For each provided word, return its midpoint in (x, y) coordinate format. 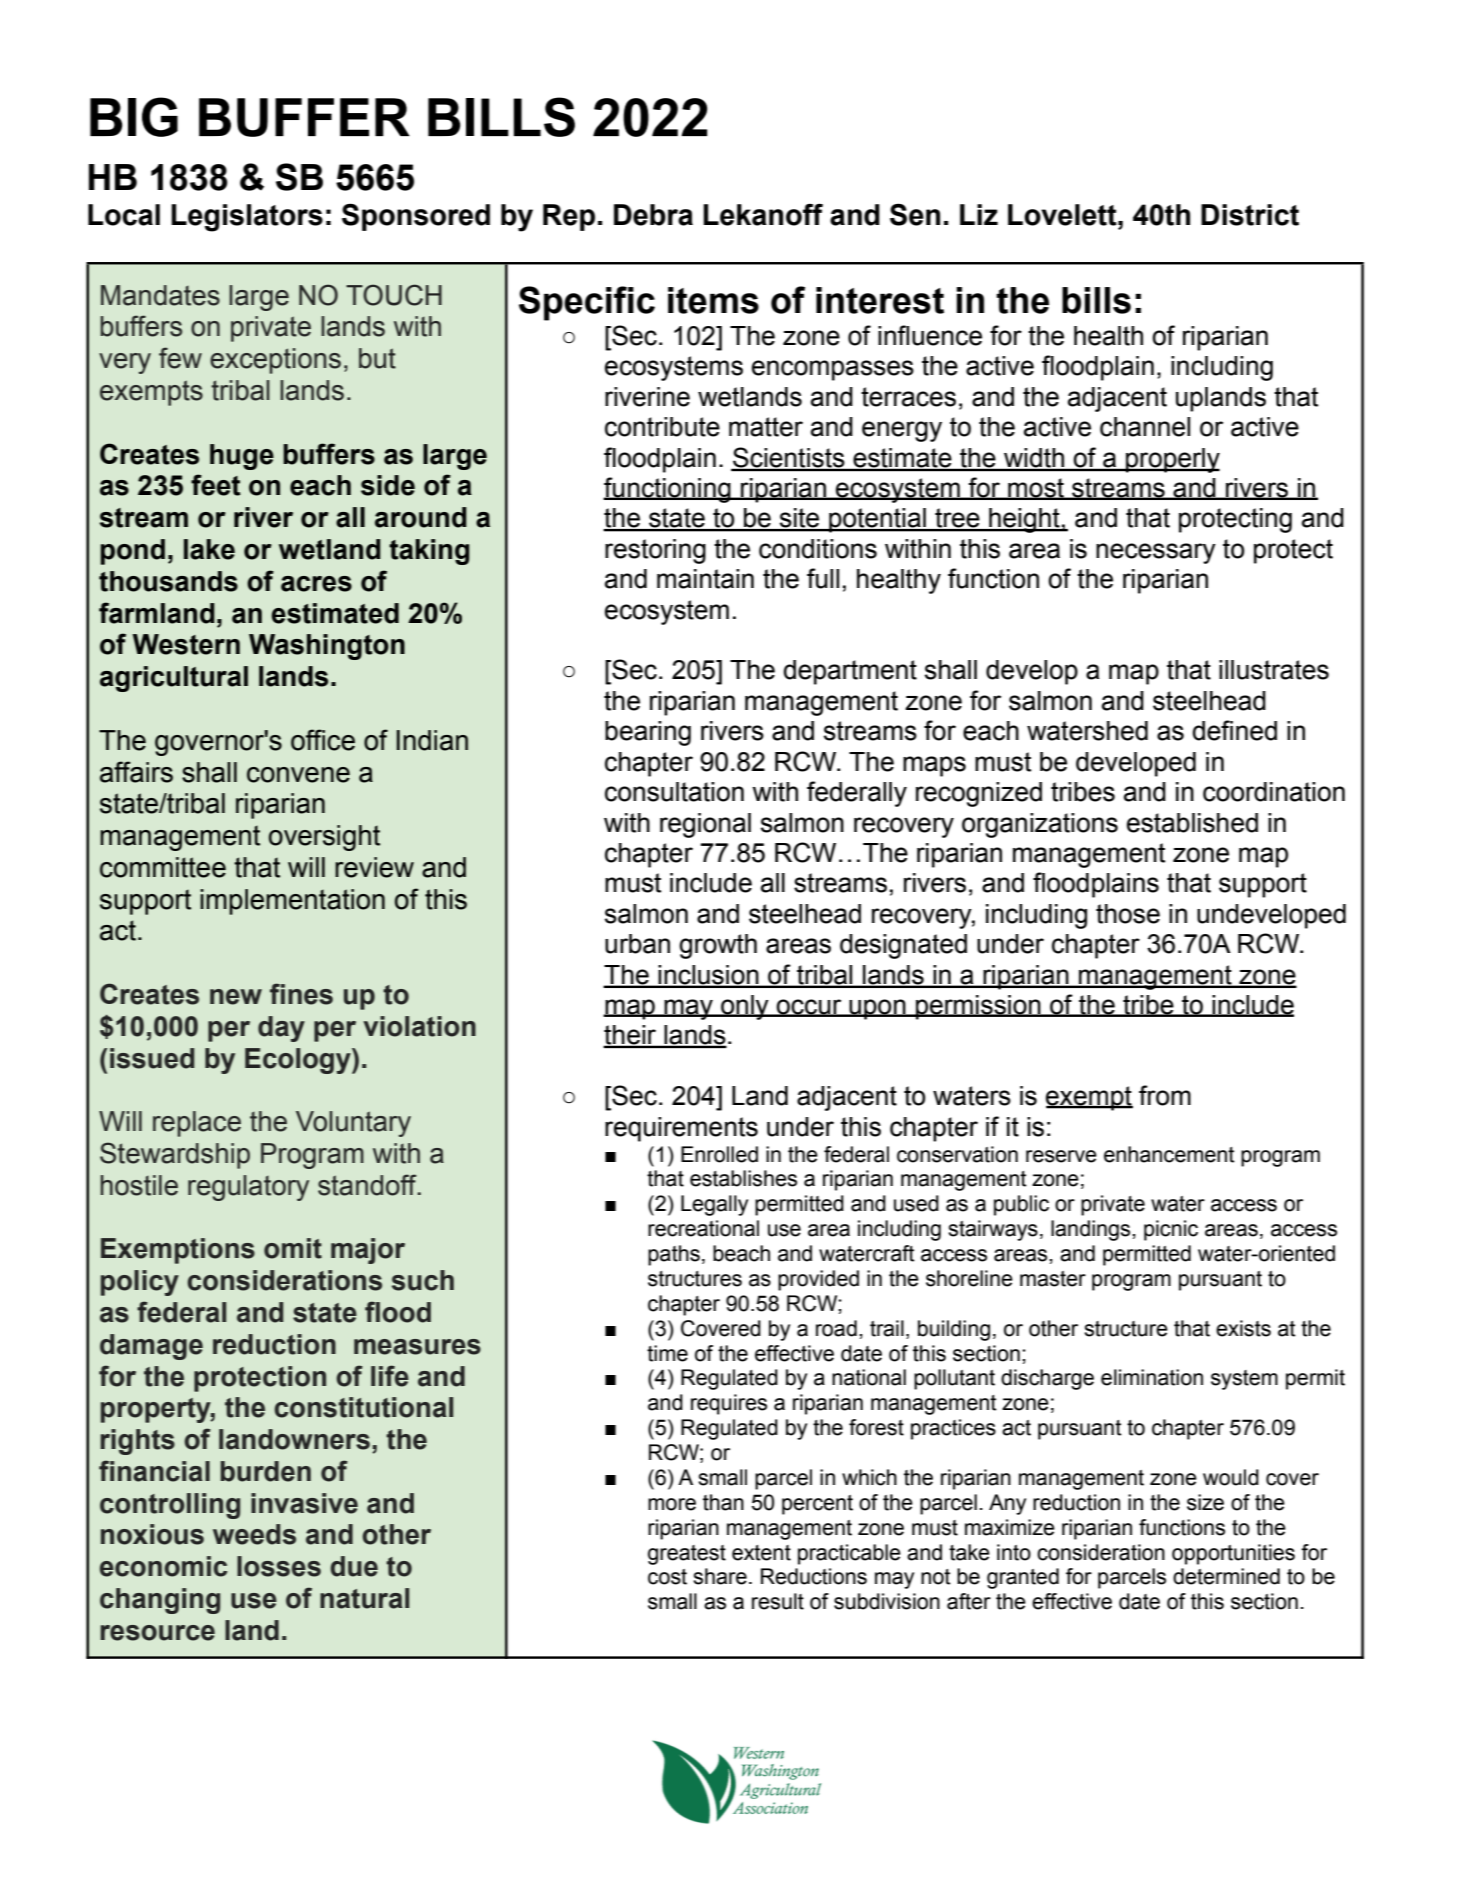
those (1128, 914)
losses (279, 1566)
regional (705, 825)
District (1250, 215)
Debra (653, 215)
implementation (292, 902)
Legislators (247, 218)
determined (1226, 1576)
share (720, 1576)
